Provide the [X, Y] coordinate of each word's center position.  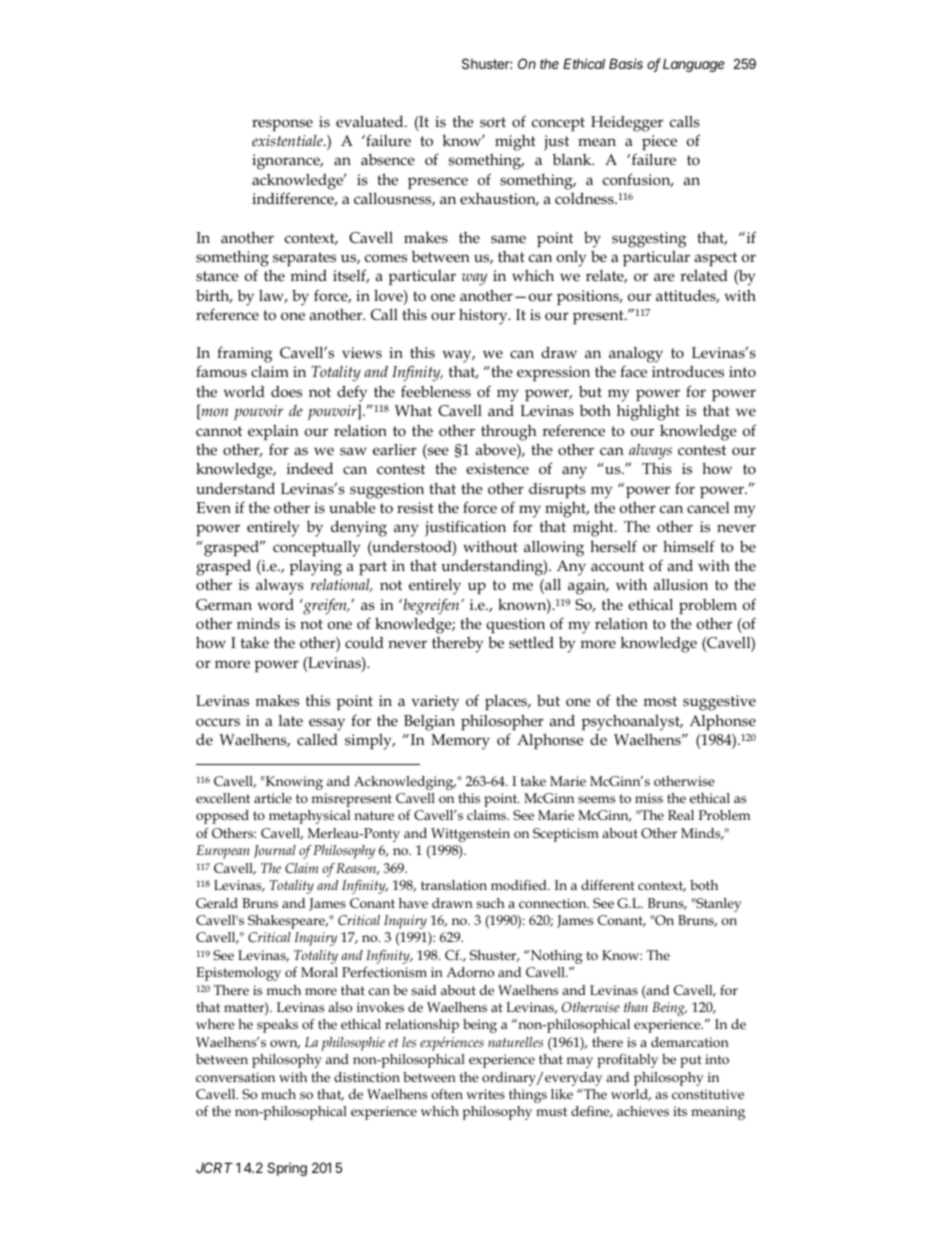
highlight [648, 413]
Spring [287, 1169]
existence [497, 468]
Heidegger [627, 124]
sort [493, 122]
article [273, 798]
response [282, 125]
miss [649, 798]
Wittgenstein [470, 835]
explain [273, 432]
